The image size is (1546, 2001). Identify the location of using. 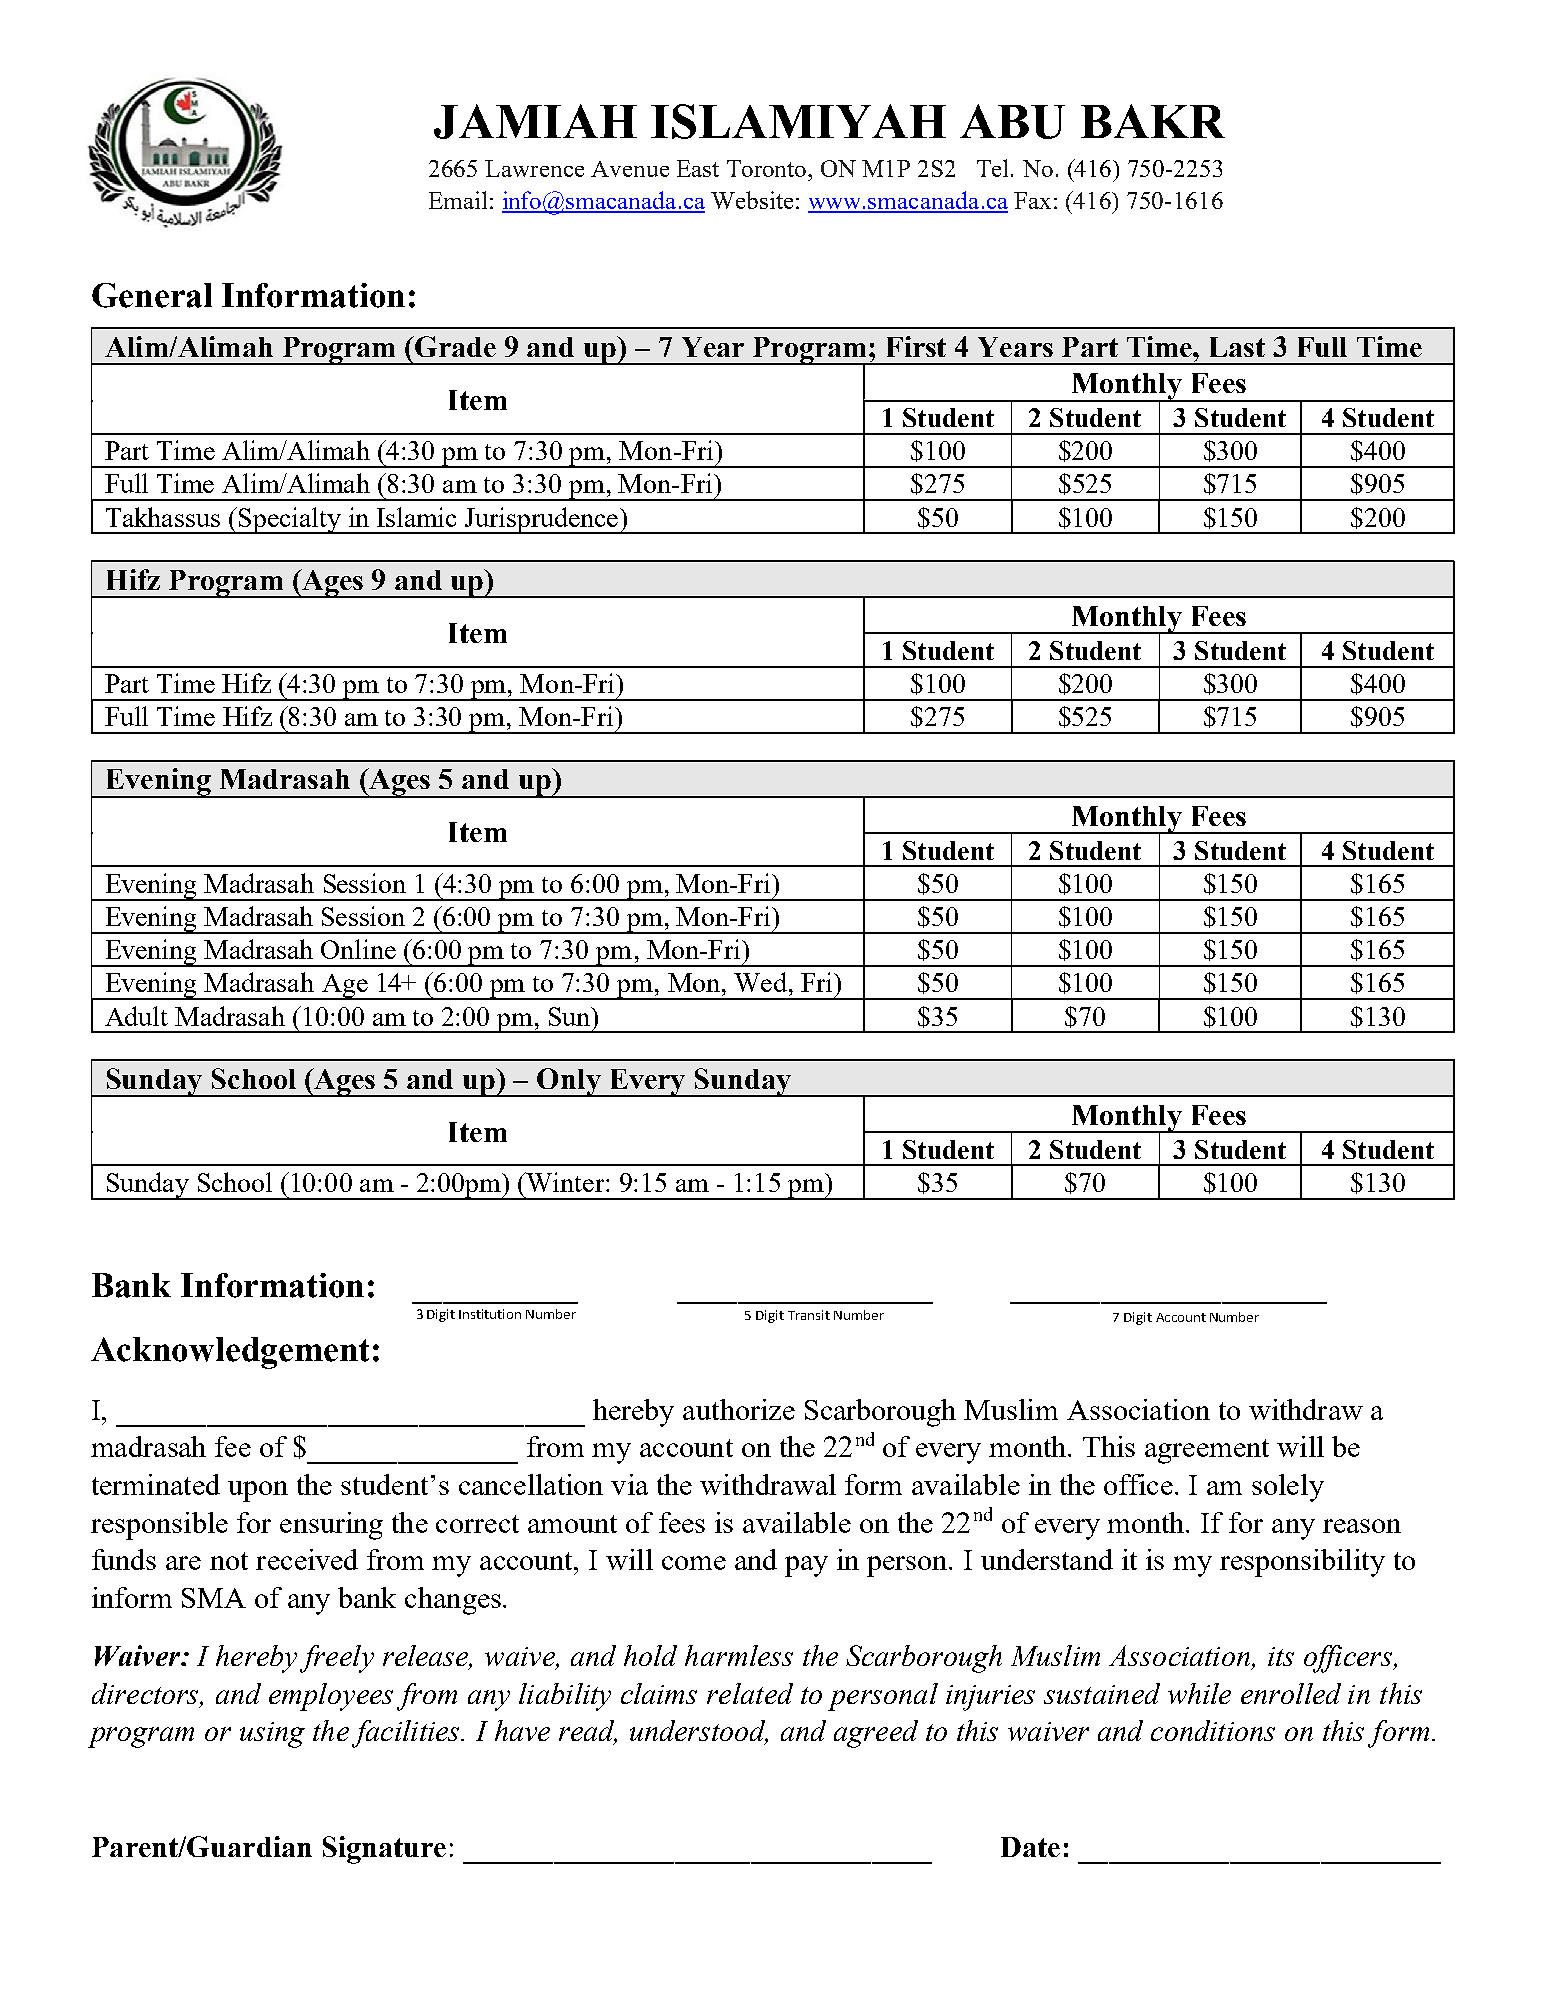
(272, 1735).
